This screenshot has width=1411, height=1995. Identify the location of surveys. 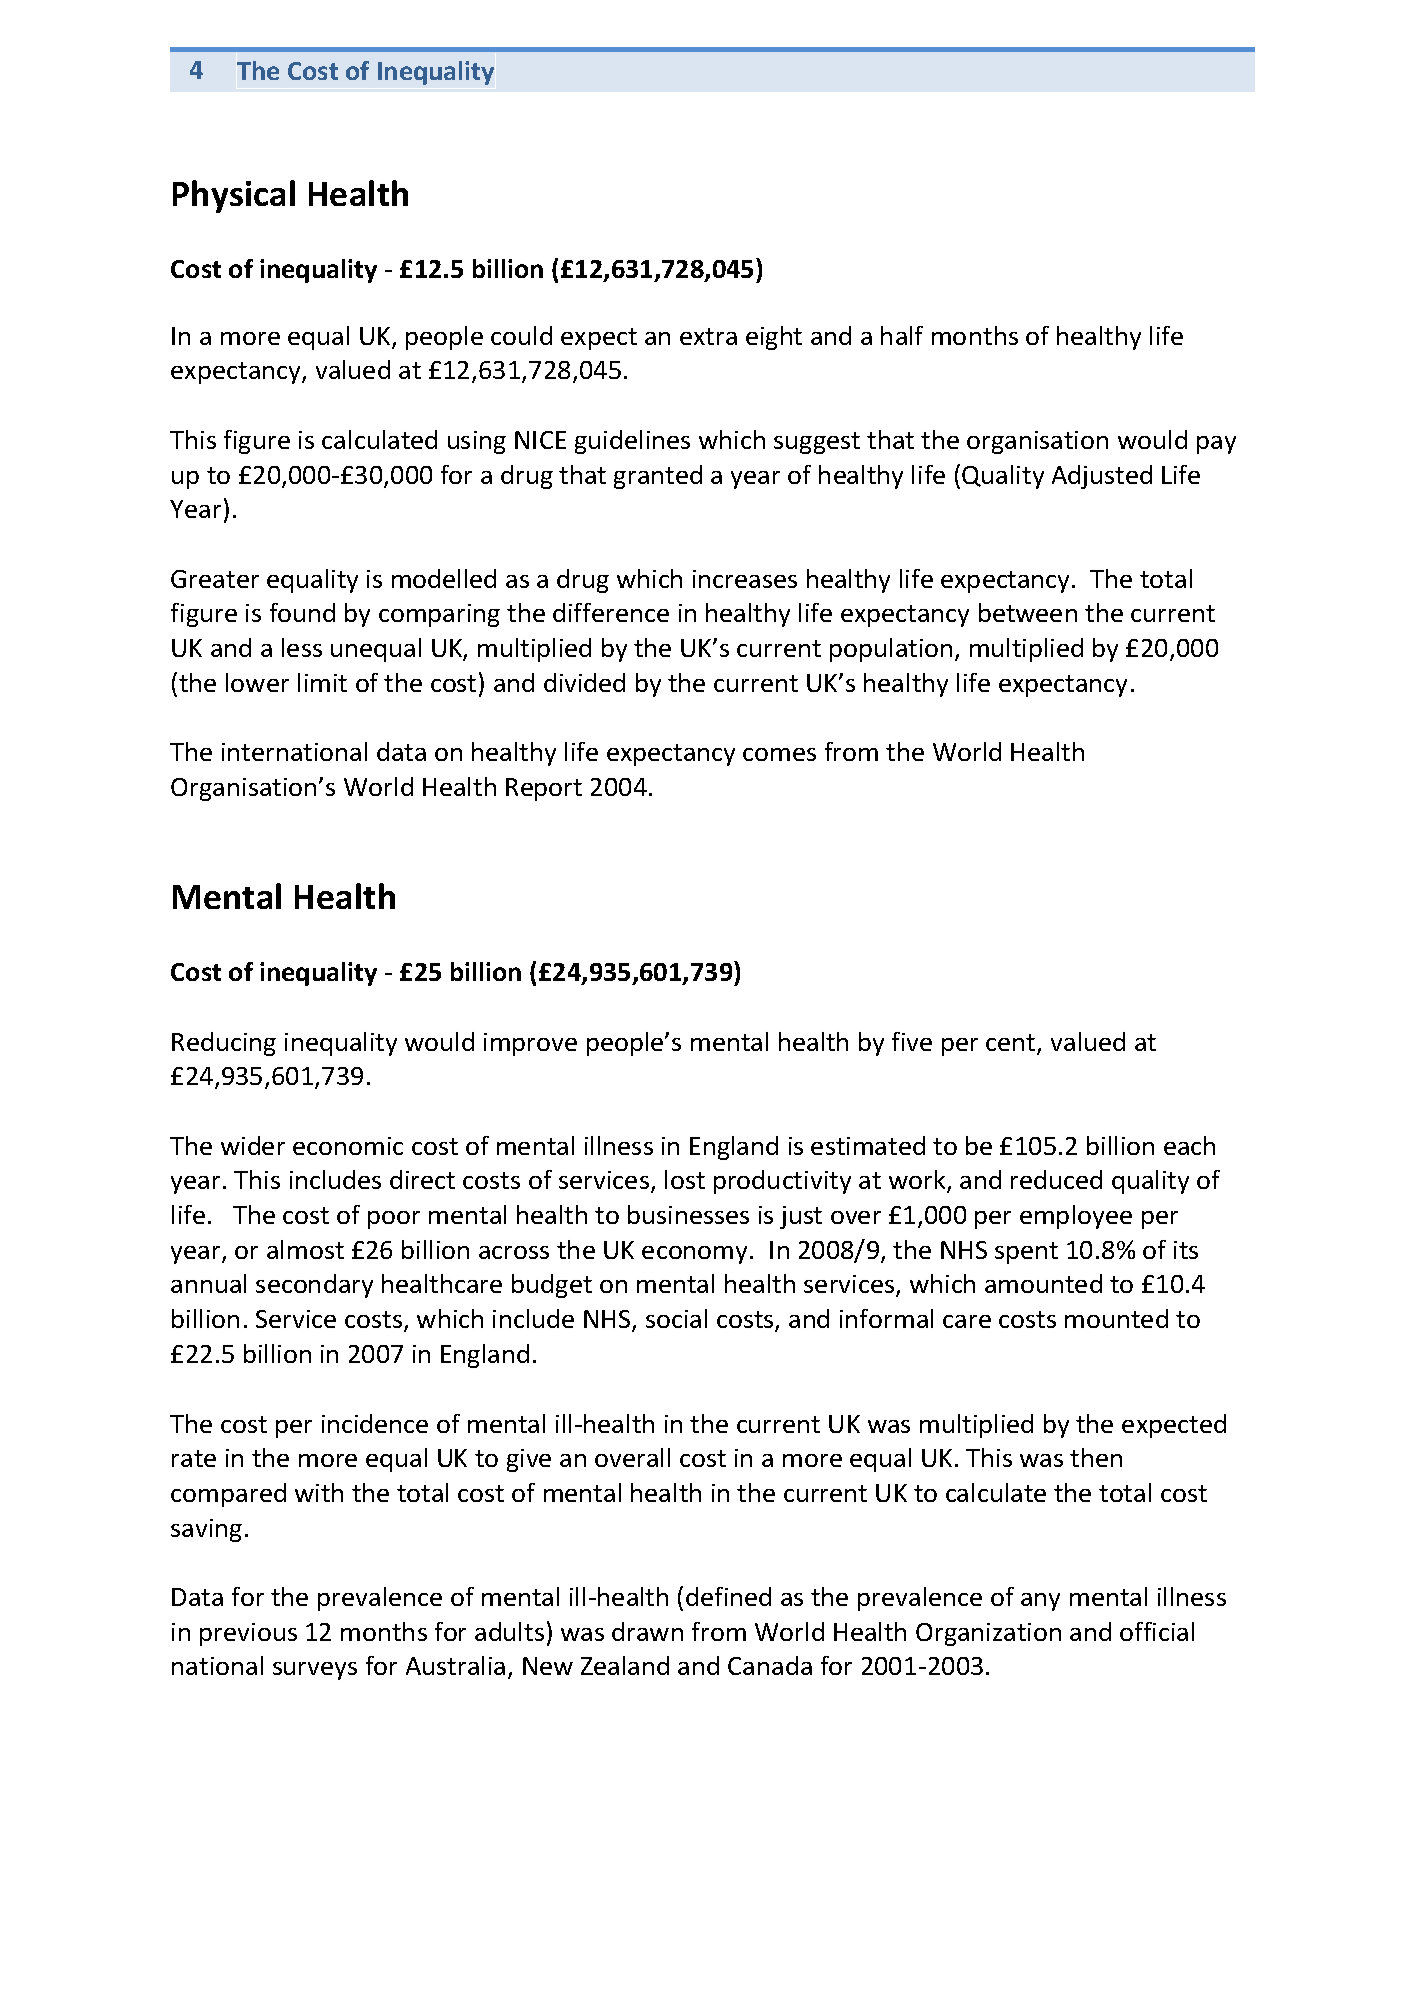
(315, 1671).
